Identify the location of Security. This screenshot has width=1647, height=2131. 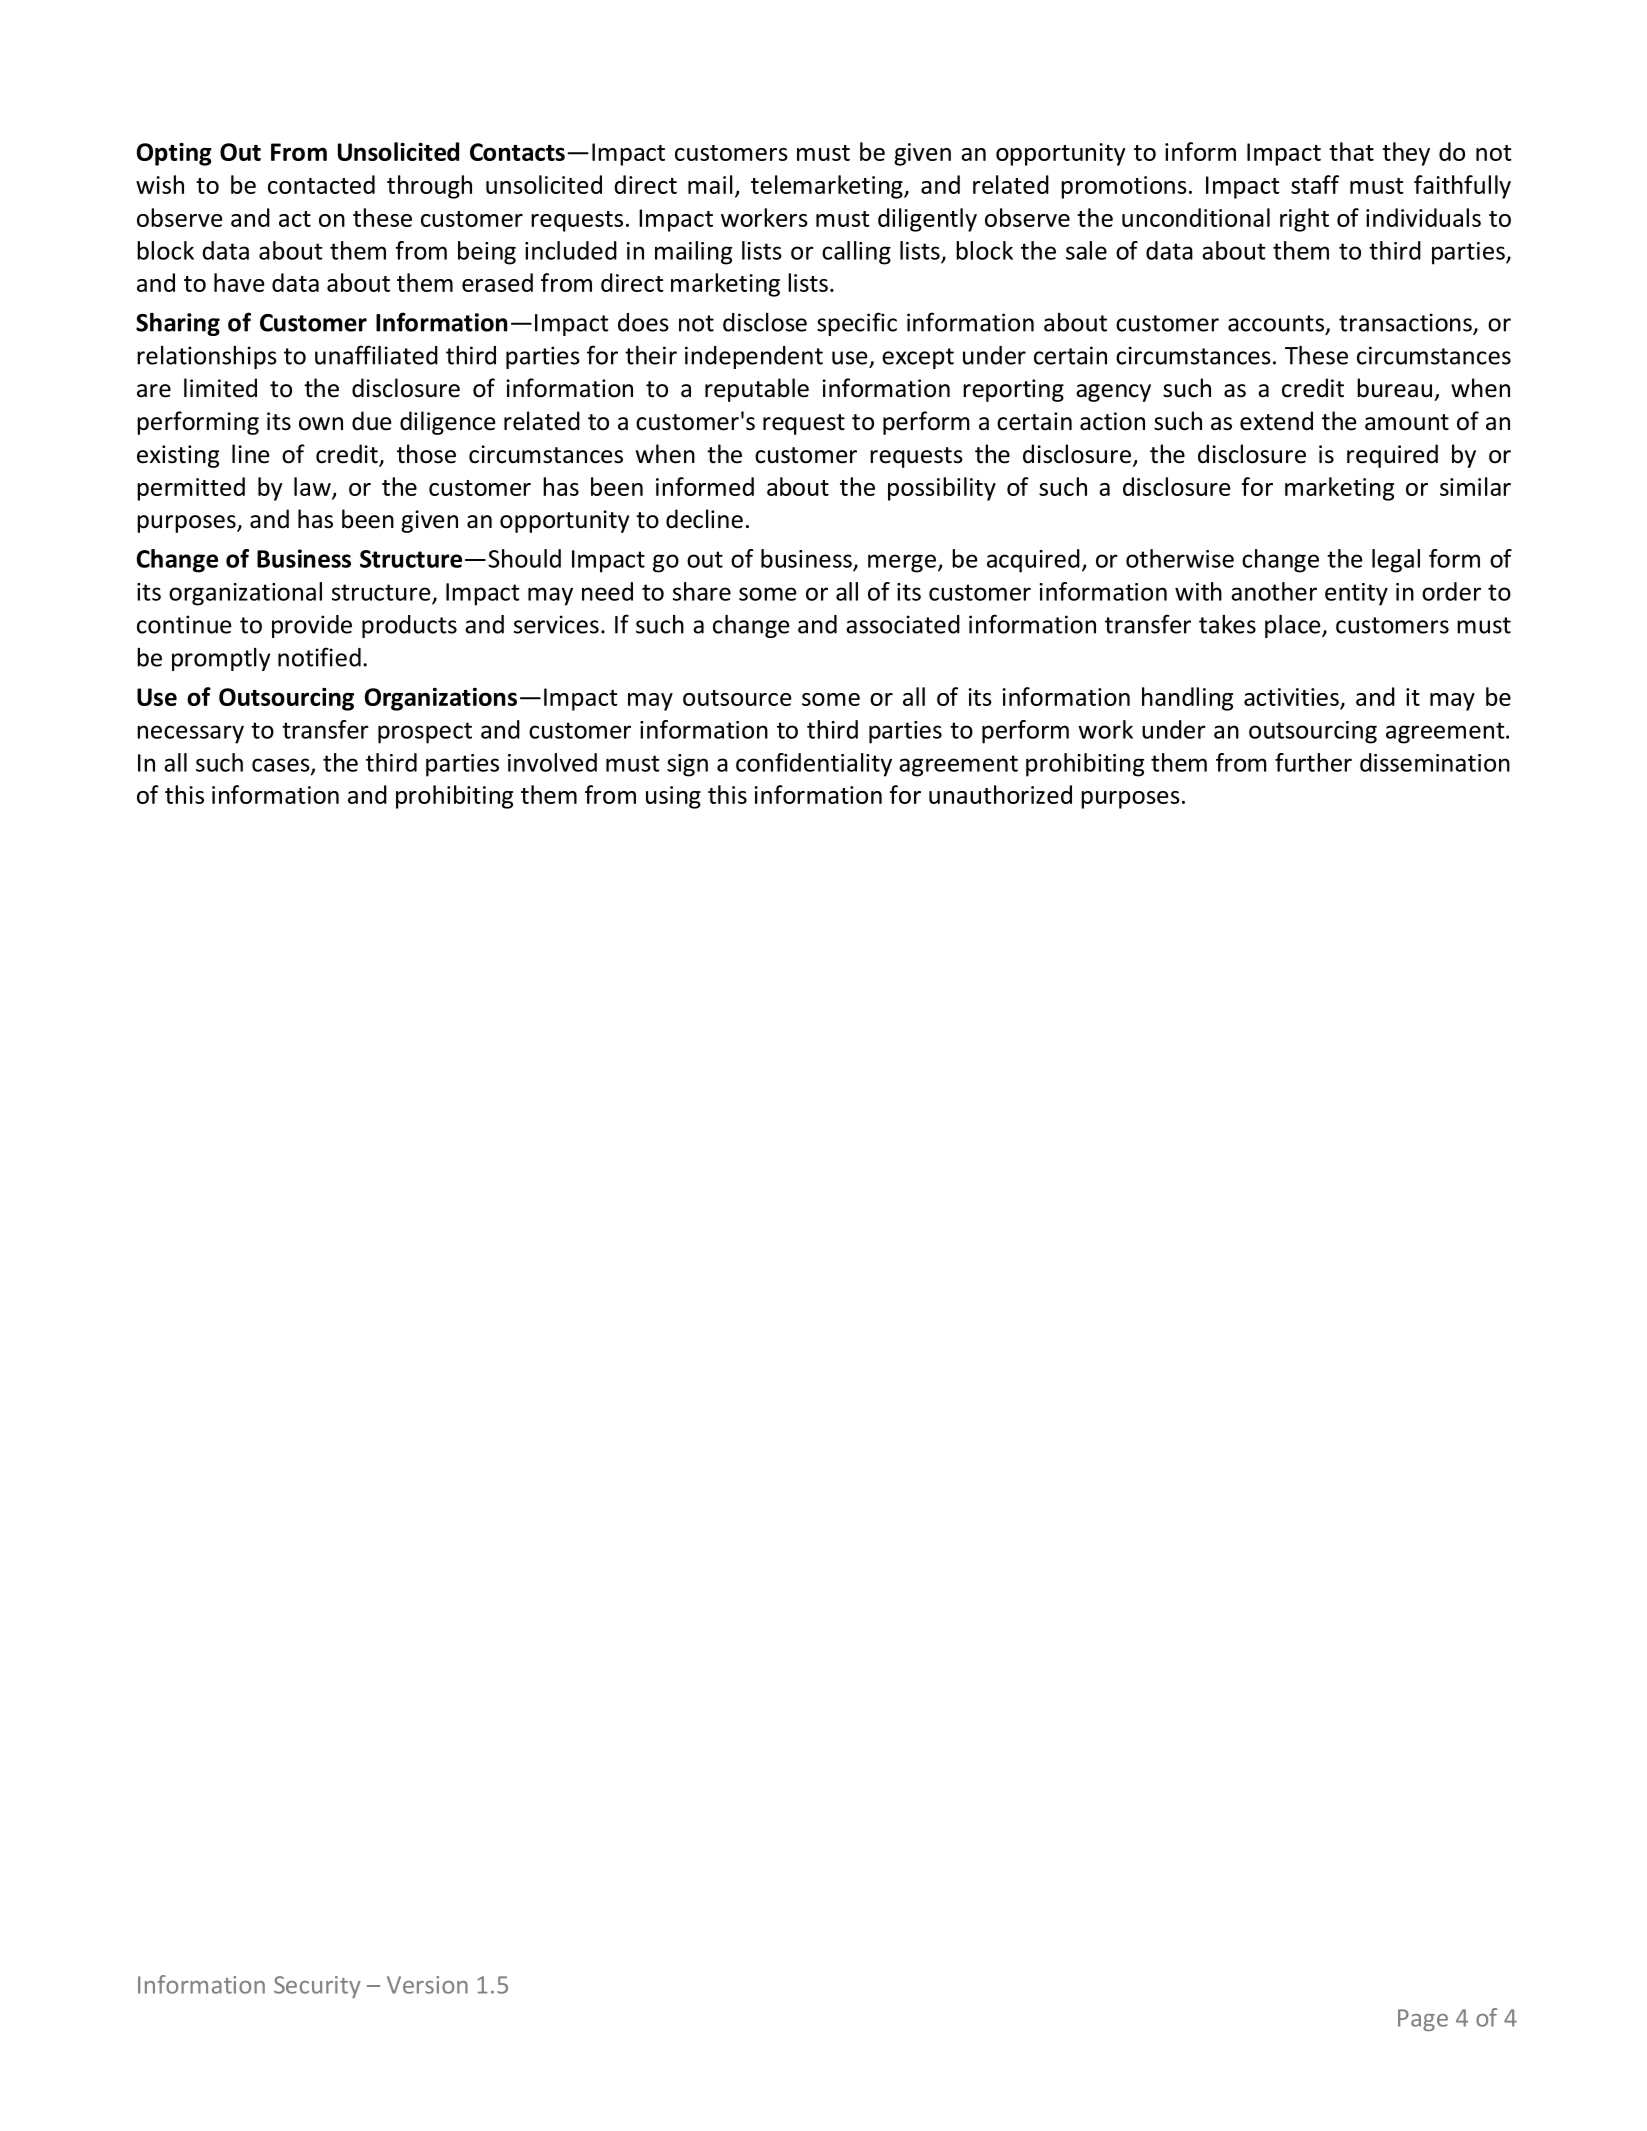
(317, 1987).
